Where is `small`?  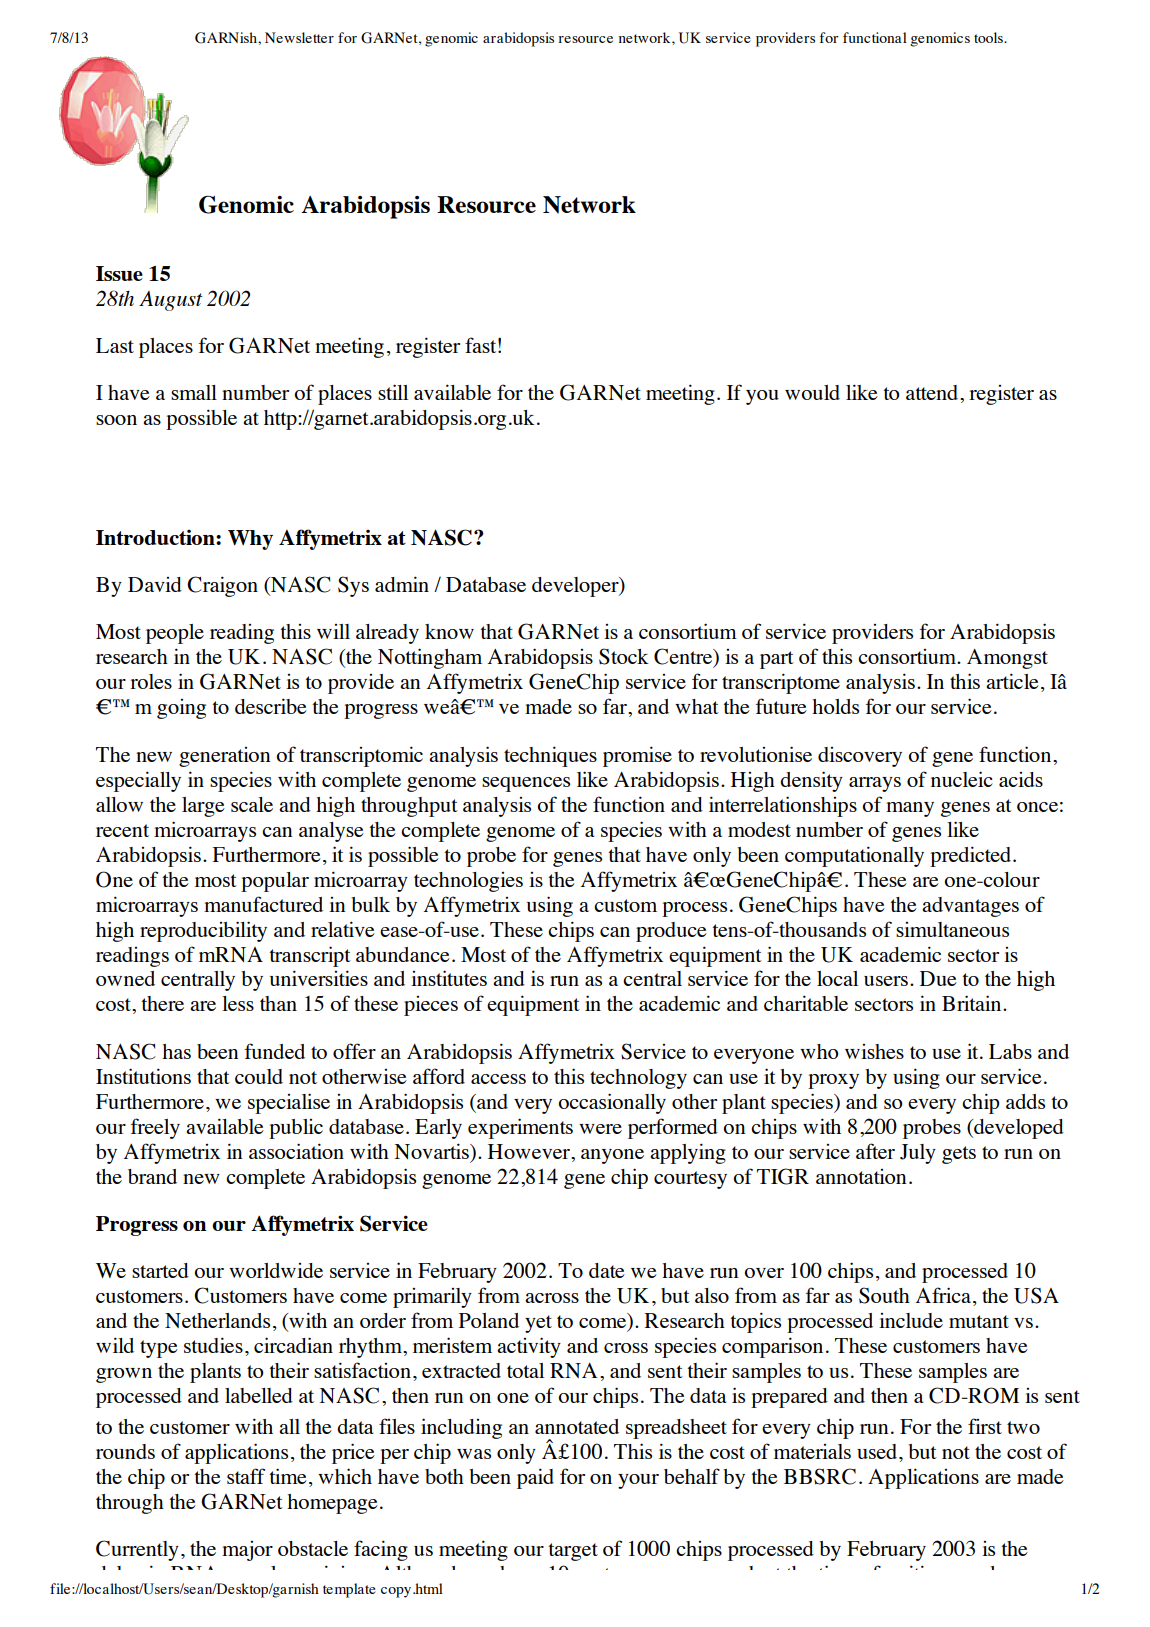
small is located at coordinates (194, 392).
